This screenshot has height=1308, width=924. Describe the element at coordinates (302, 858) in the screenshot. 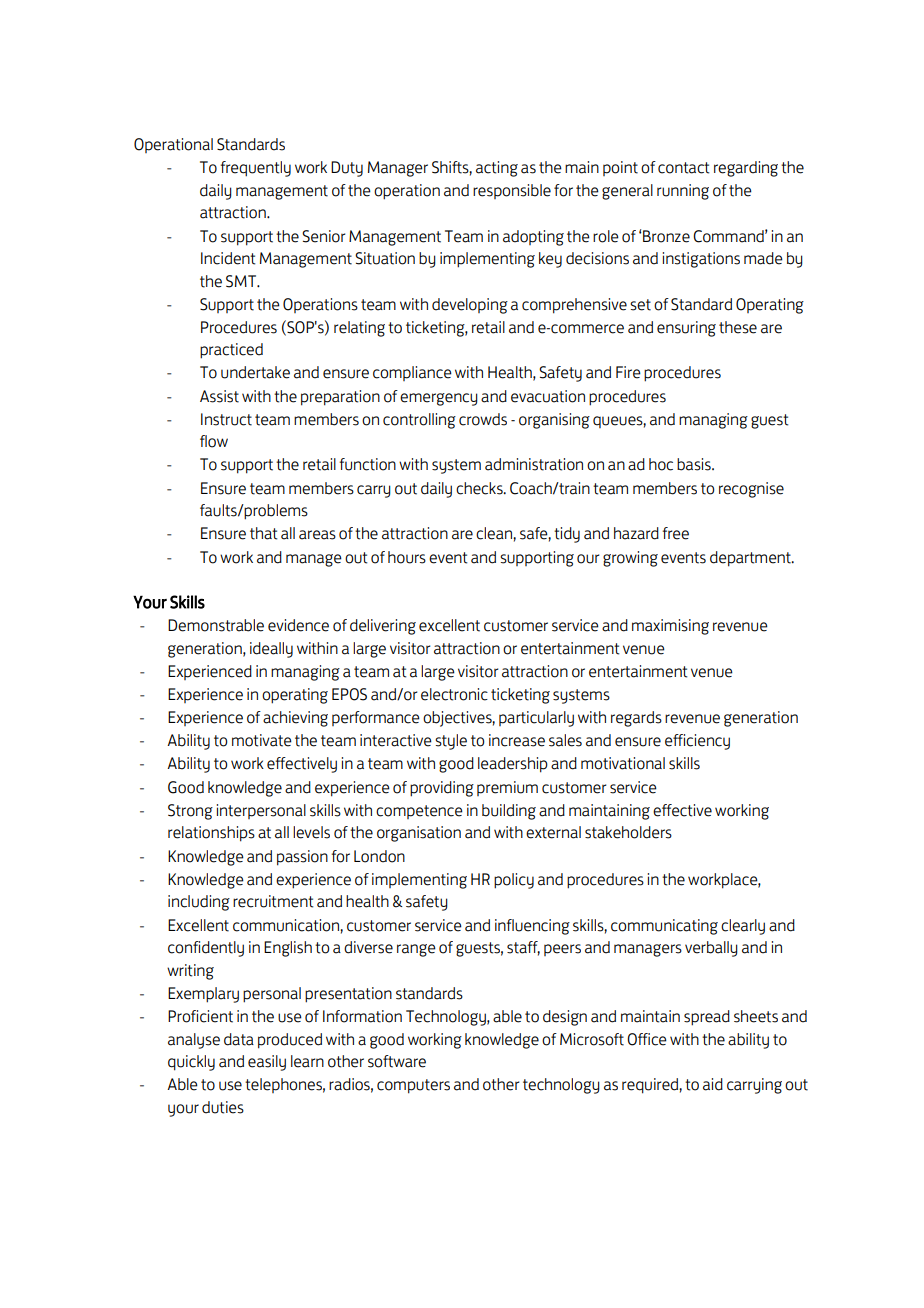

I see `passion` at that location.
